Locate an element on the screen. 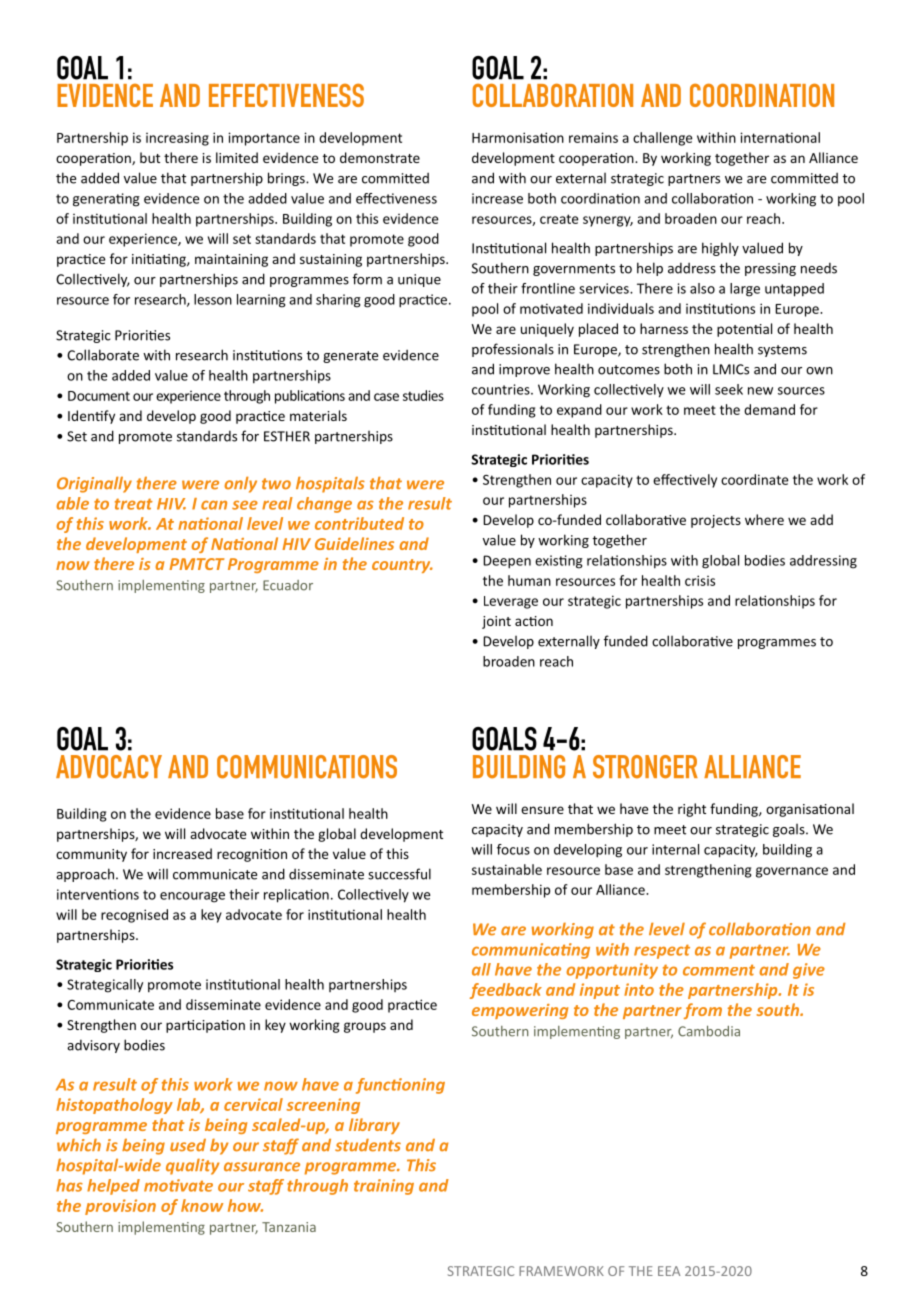 This screenshot has width=924, height=1308. Ecuador is located at coordinates (288, 585).
